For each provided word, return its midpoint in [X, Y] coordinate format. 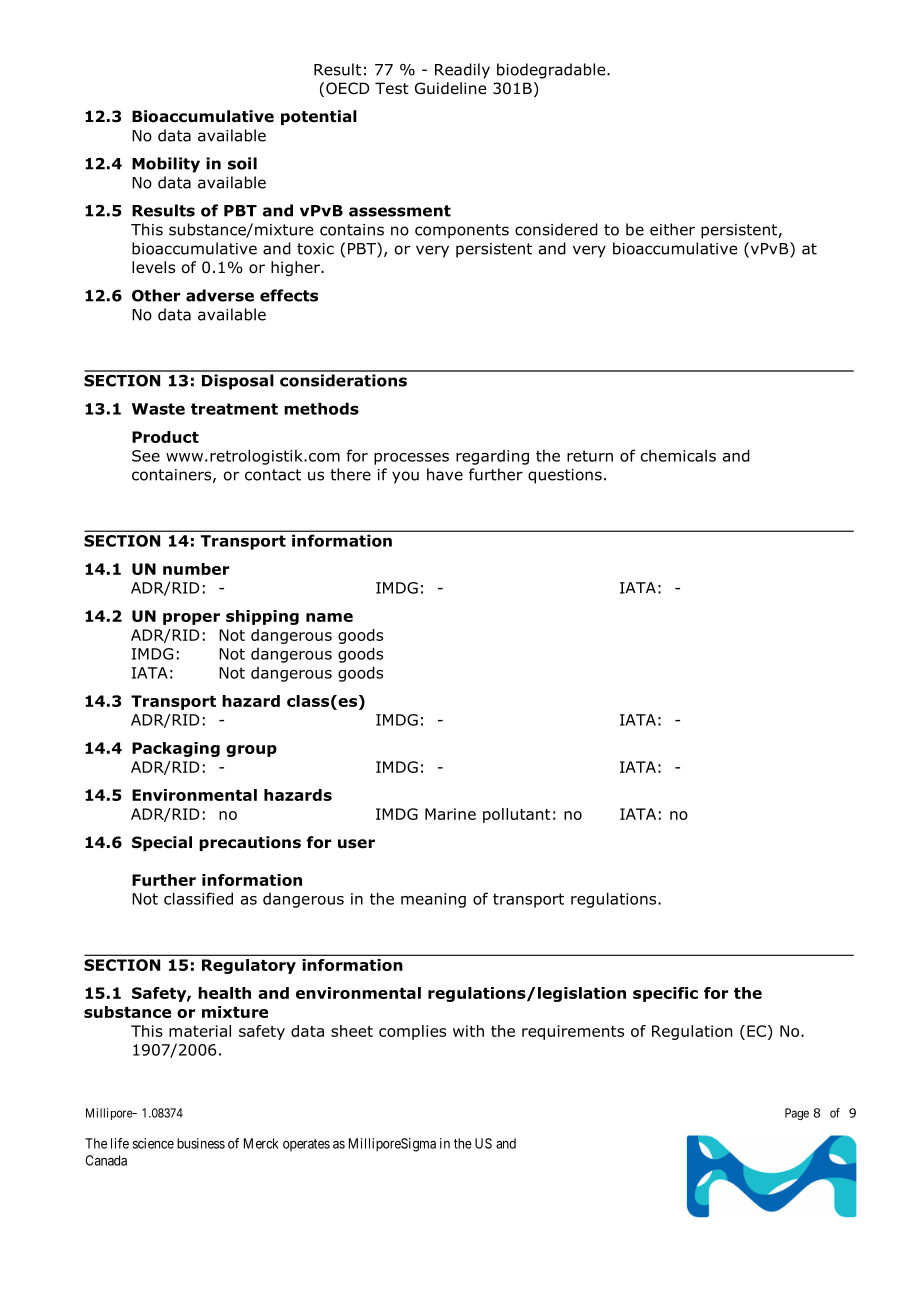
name [329, 617]
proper [191, 619]
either [672, 229]
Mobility [166, 165]
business [201, 1143]
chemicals [678, 455]
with [468, 1031]
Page [797, 1114]
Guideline [450, 88]
